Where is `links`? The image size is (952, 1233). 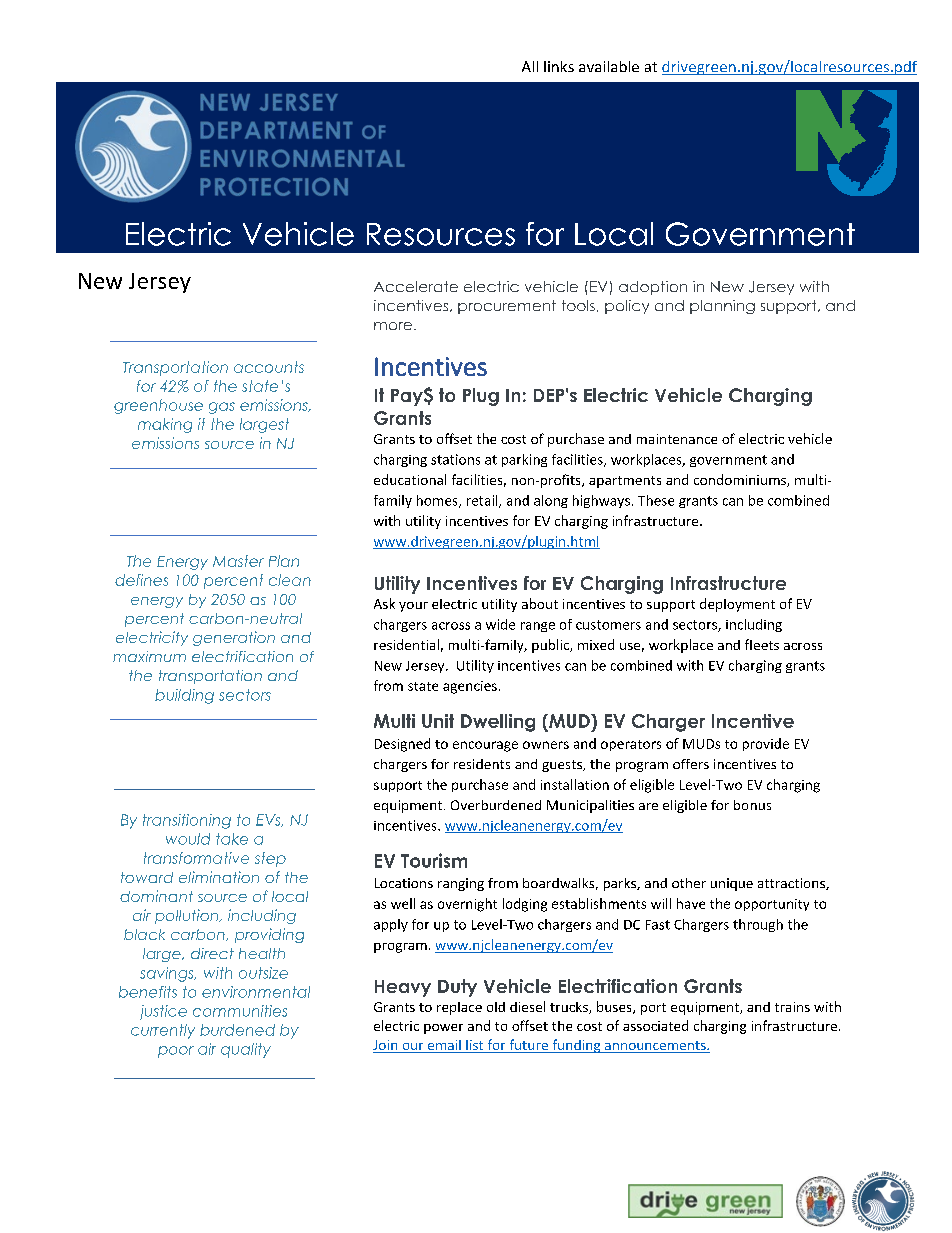 links is located at coordinates (559, 66).
